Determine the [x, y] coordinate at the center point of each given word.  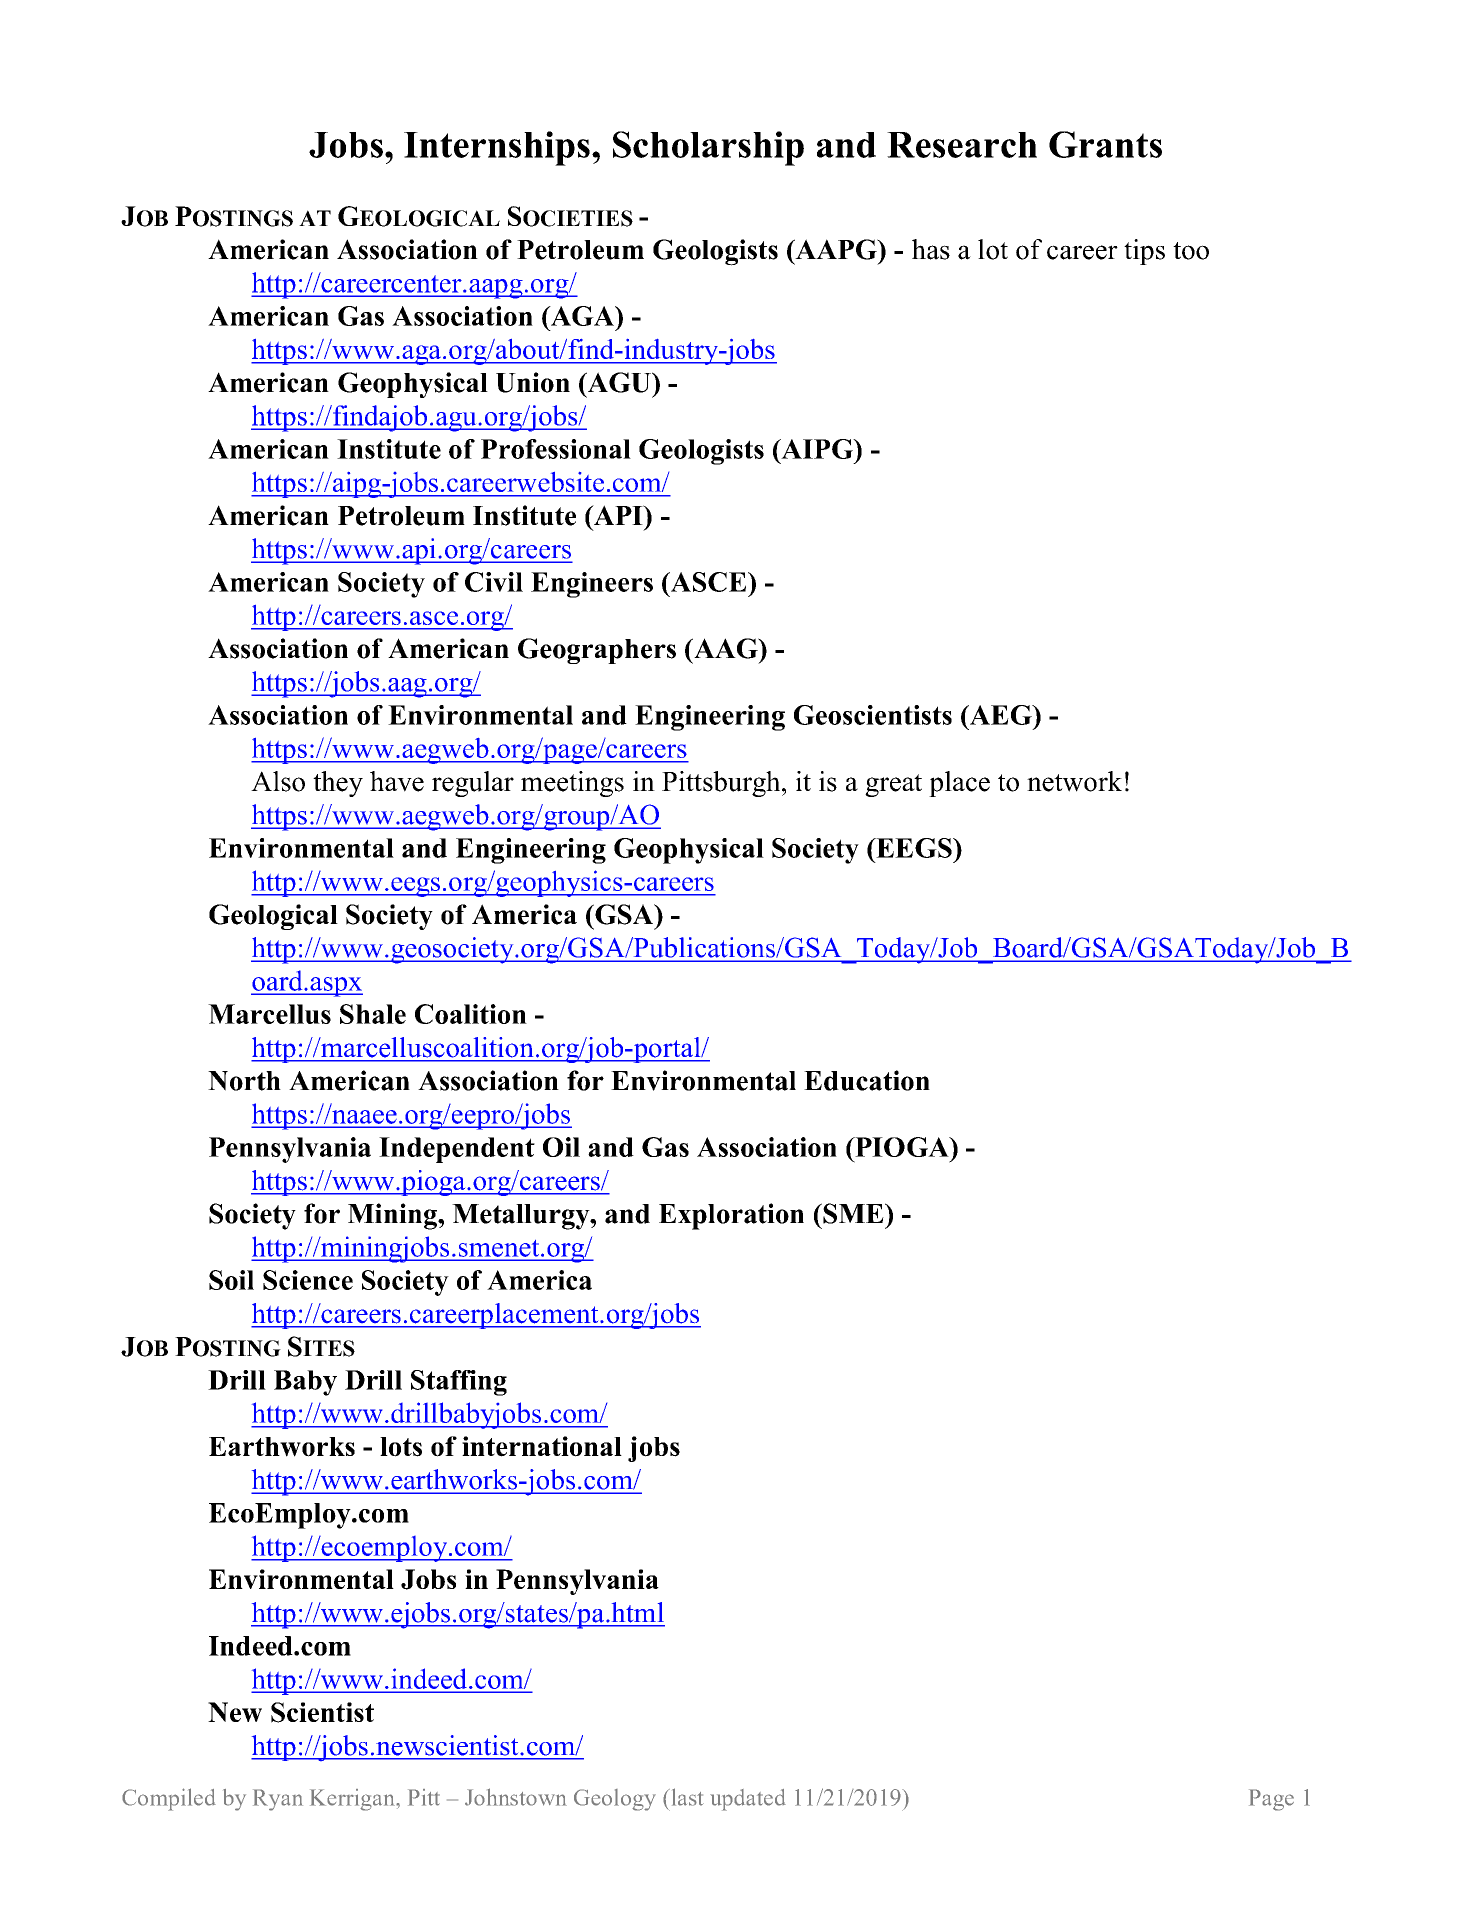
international [542, 1446]
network [1074, 781]
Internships [497, 148]
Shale [373, 1014]
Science [308, 1280]
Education [867, 1080]
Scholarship [708, 148]
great [893, 785]
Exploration [731, 1216]
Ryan [278, 1800]
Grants [1105, 144]
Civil [494, 582]
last [686, 1797]
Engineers [592, 585]
